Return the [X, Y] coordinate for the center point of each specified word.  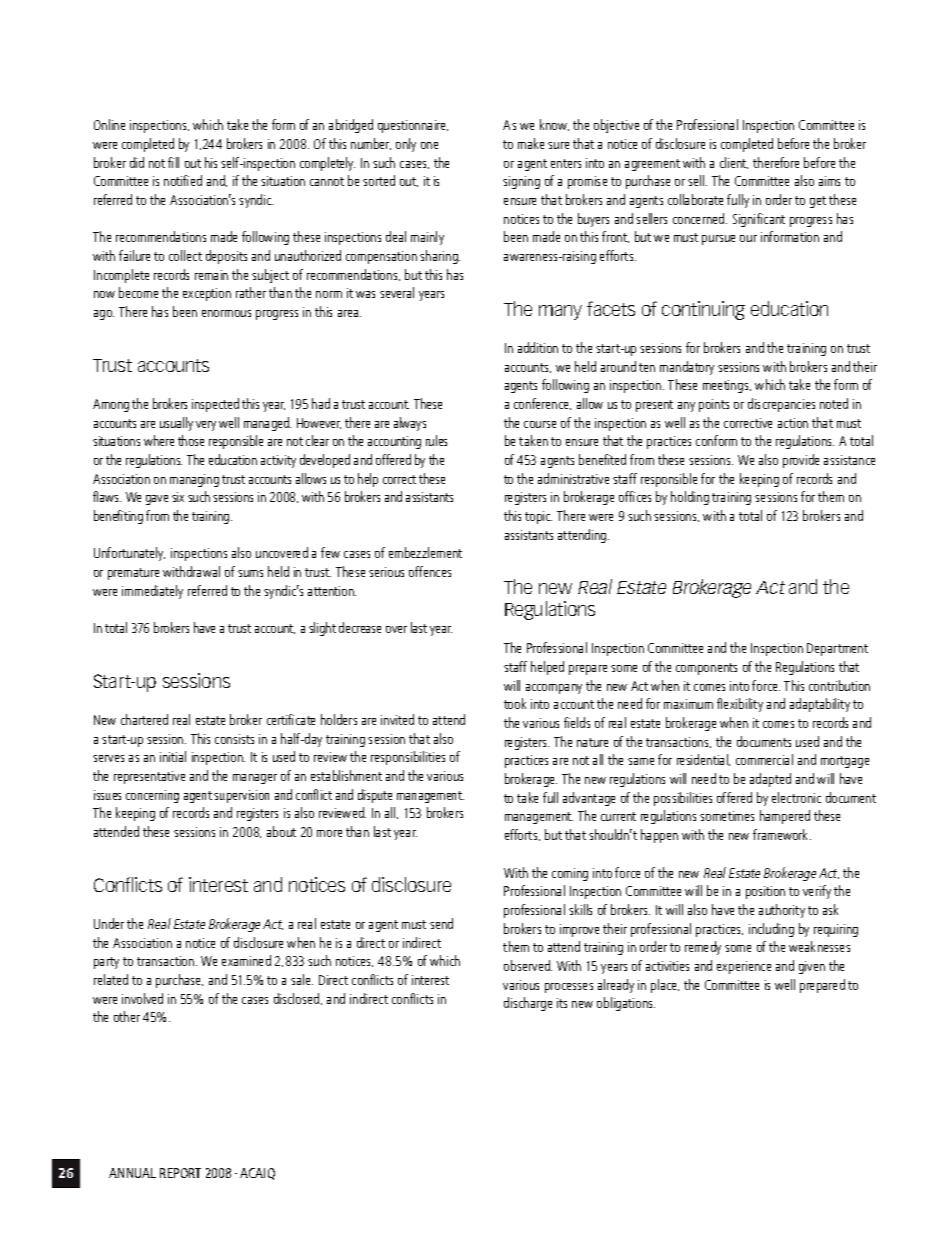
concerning [152, 796]
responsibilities [408, 758]
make [531, 143]
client [734, 163]
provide [801, 461]
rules [436, 440]
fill [173, 162]
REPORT [180, 1173]
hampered [785, 817]
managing [194, 480]
